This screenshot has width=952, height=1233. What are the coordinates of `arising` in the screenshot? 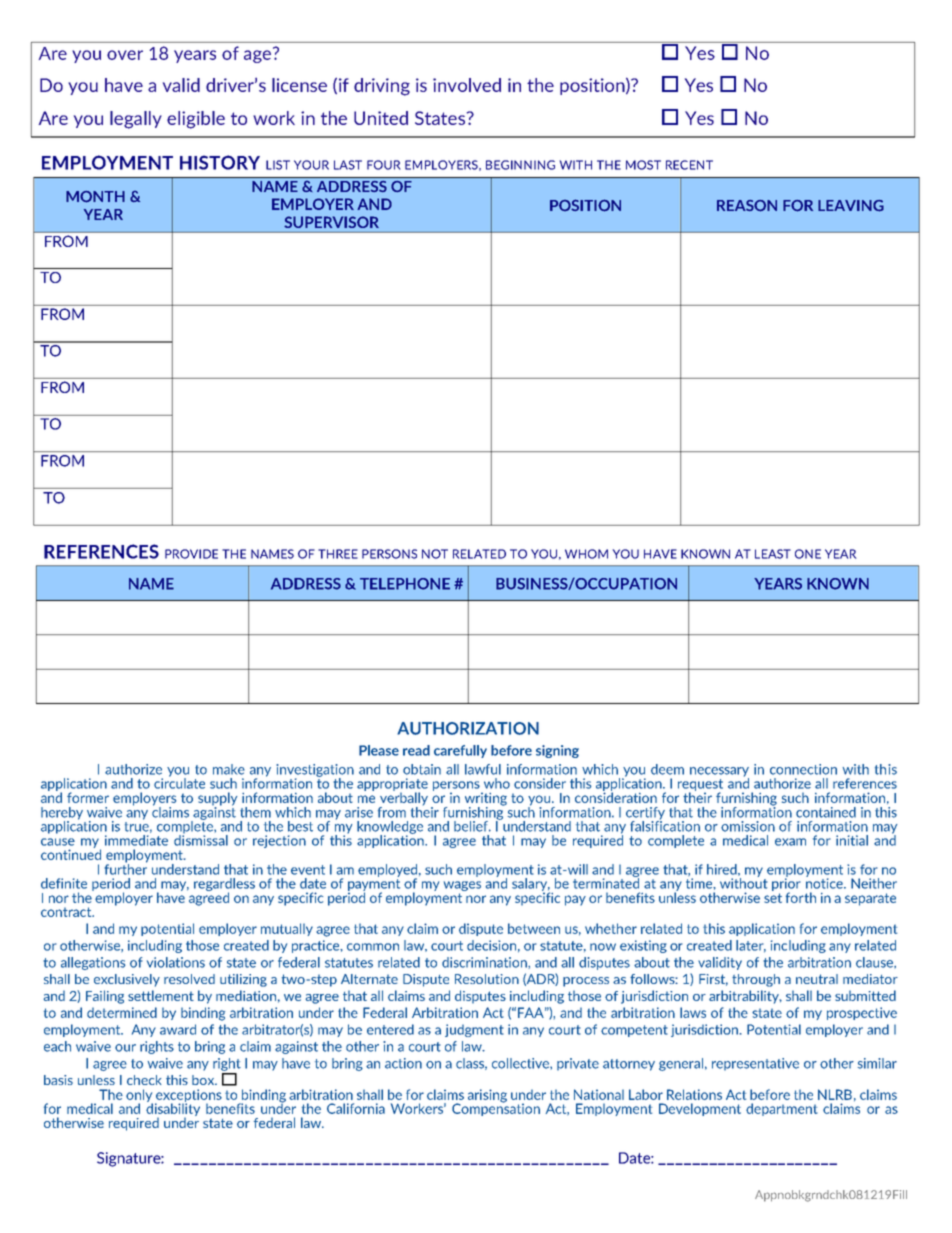 It's located at (487, 1096).
